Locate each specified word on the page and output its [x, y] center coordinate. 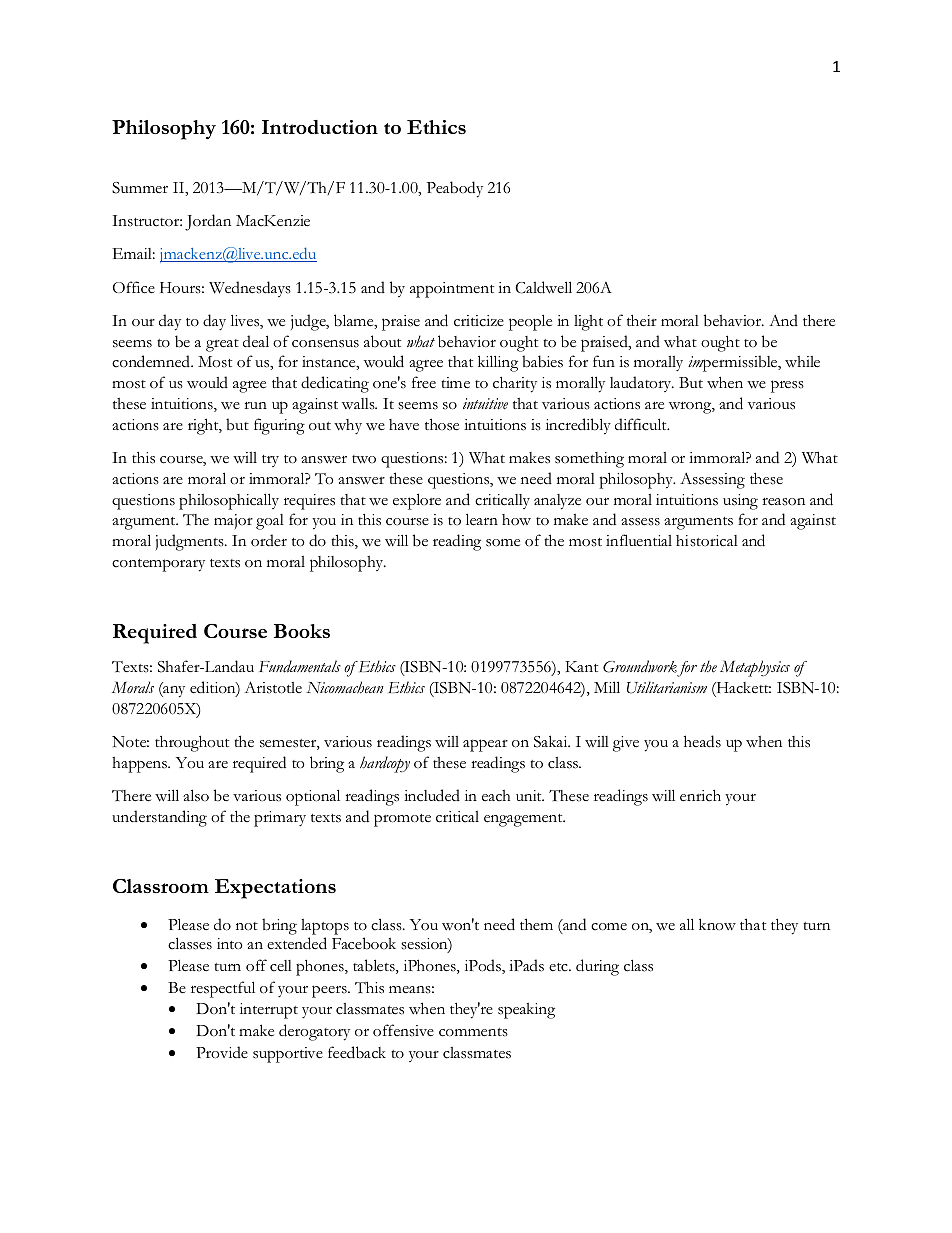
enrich [700, 795]
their [642, 320]
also [196, 795]
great [222, 345]
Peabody [455, 189]
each [496, 796]
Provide [222, 1052]
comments [473, 1032]
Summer [140, 188]
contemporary [158, 565]
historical [707, 541]
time [455, 382]
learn [482, 519]
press [787, 386]
